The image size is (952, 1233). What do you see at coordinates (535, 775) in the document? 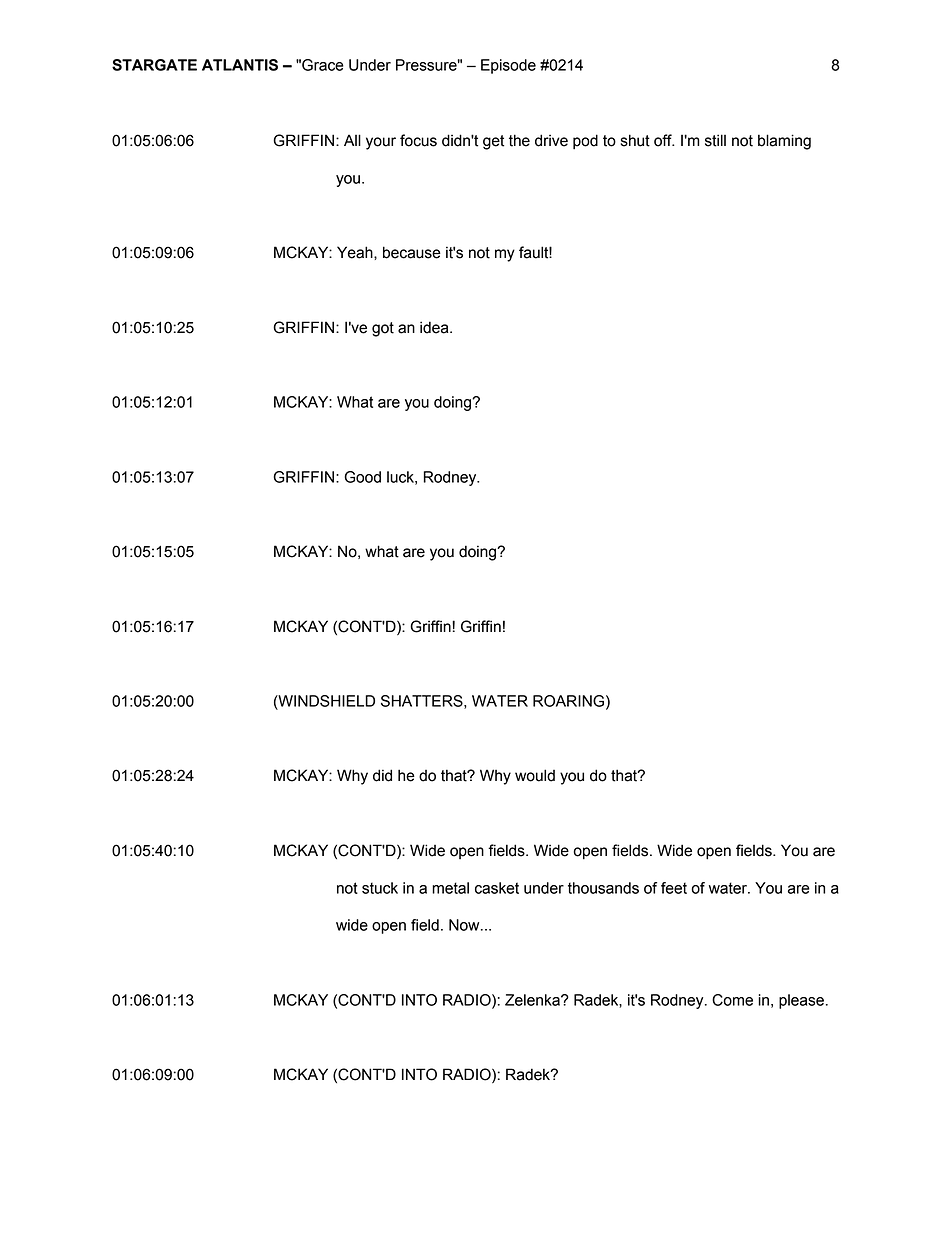
I see `would` at bounding box center [535, 775].
